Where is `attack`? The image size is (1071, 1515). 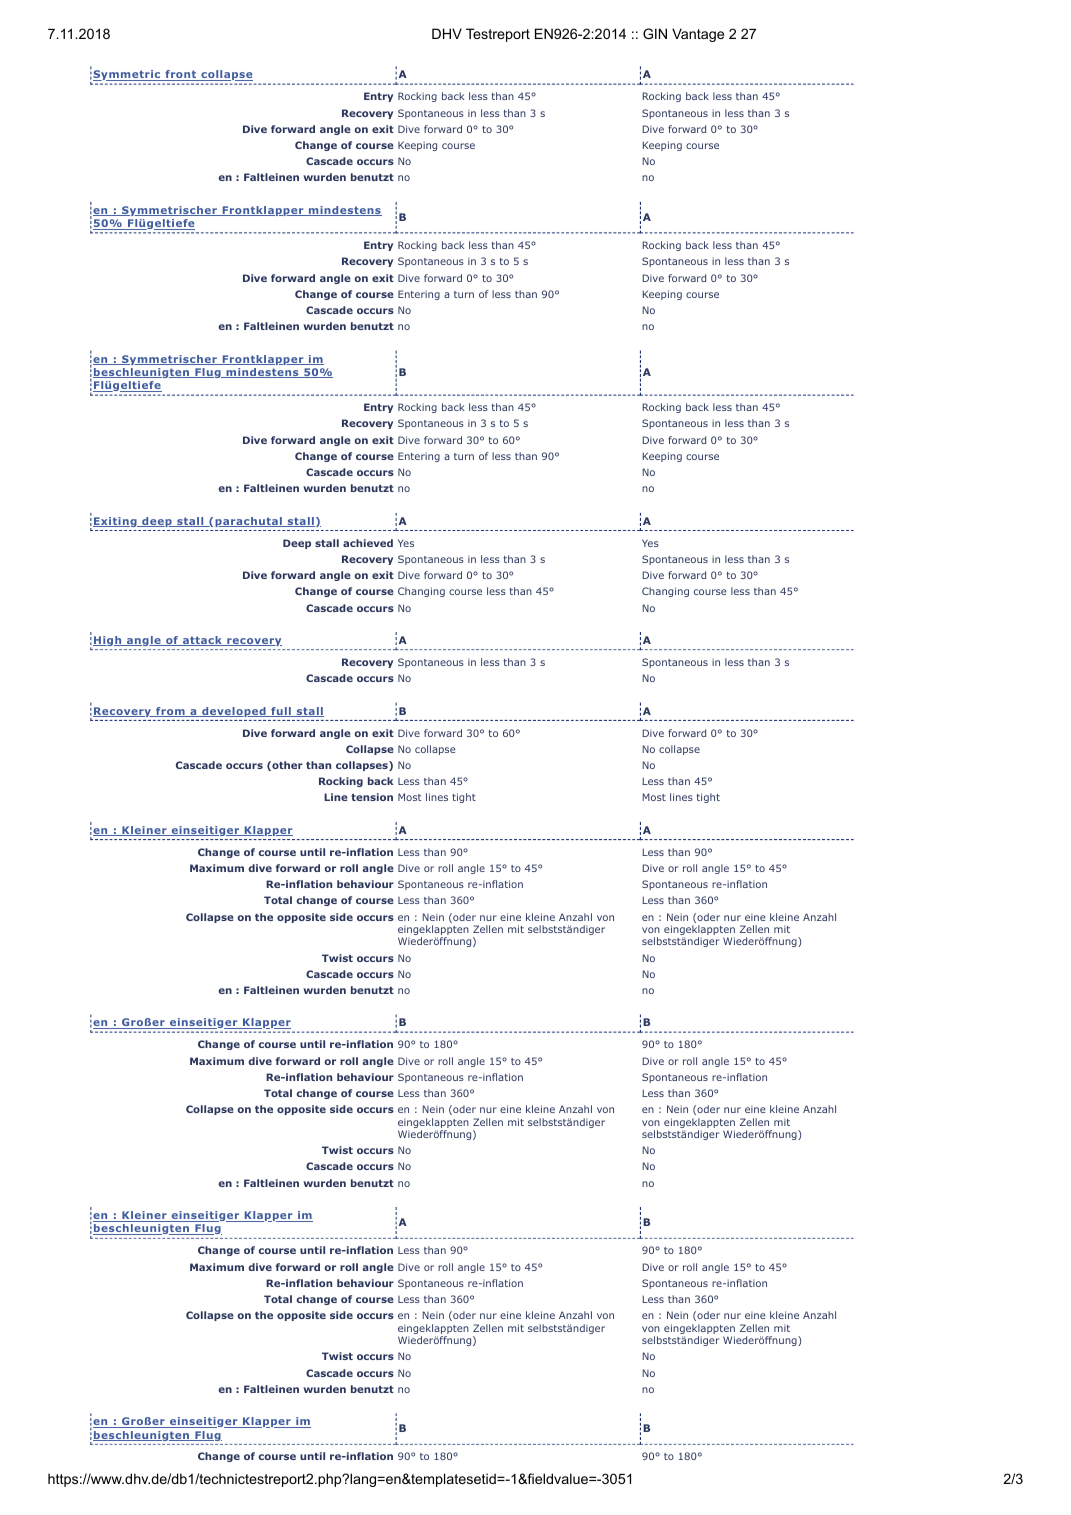 attack is located at coordinates (202, 641).
